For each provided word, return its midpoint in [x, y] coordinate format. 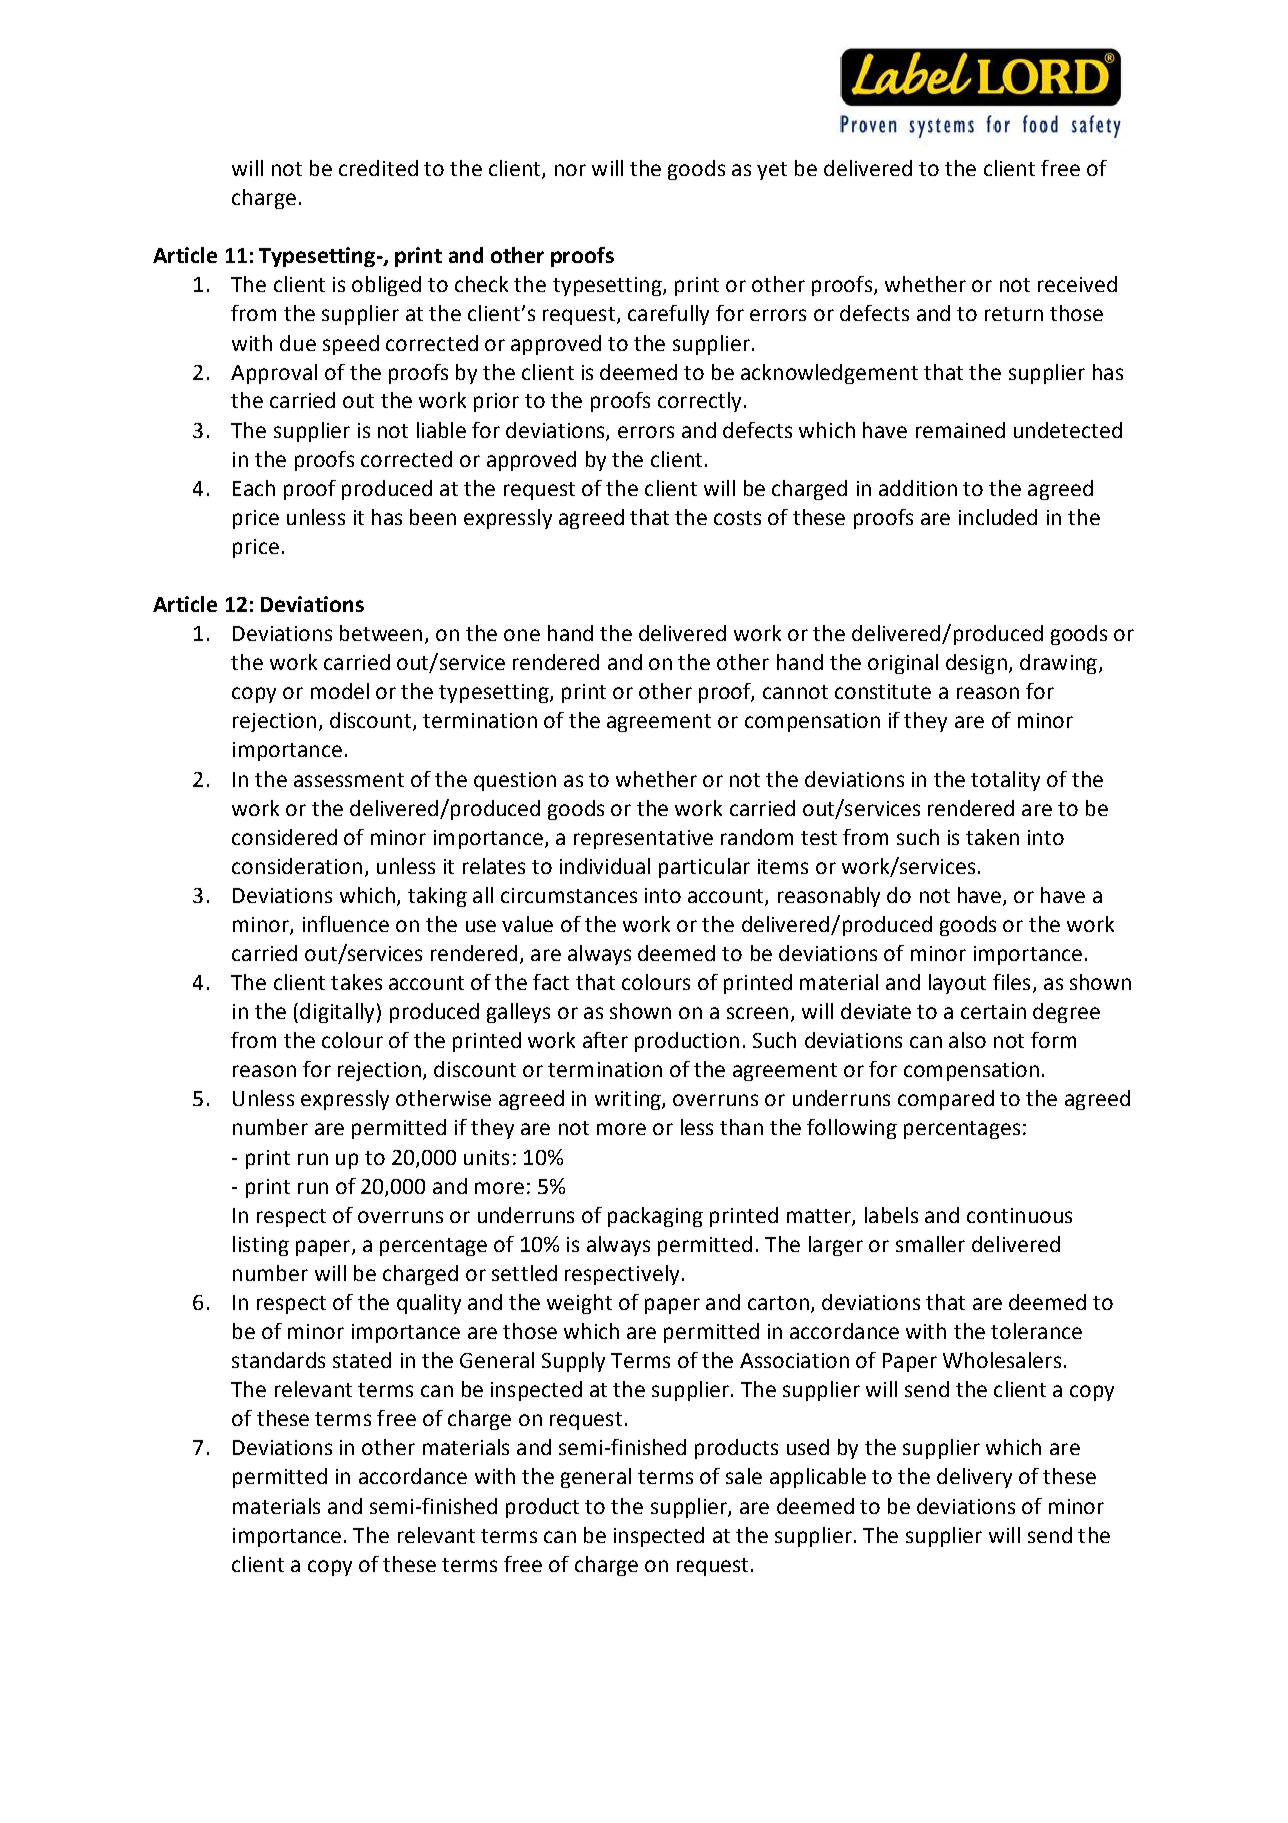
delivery [974, 1478]
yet [772, 171]
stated [362, 1360]
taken [992, 837]
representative [643, 839]
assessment [349, 780]
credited [378, 168]
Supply [573, 1362]
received [1077, 284]
